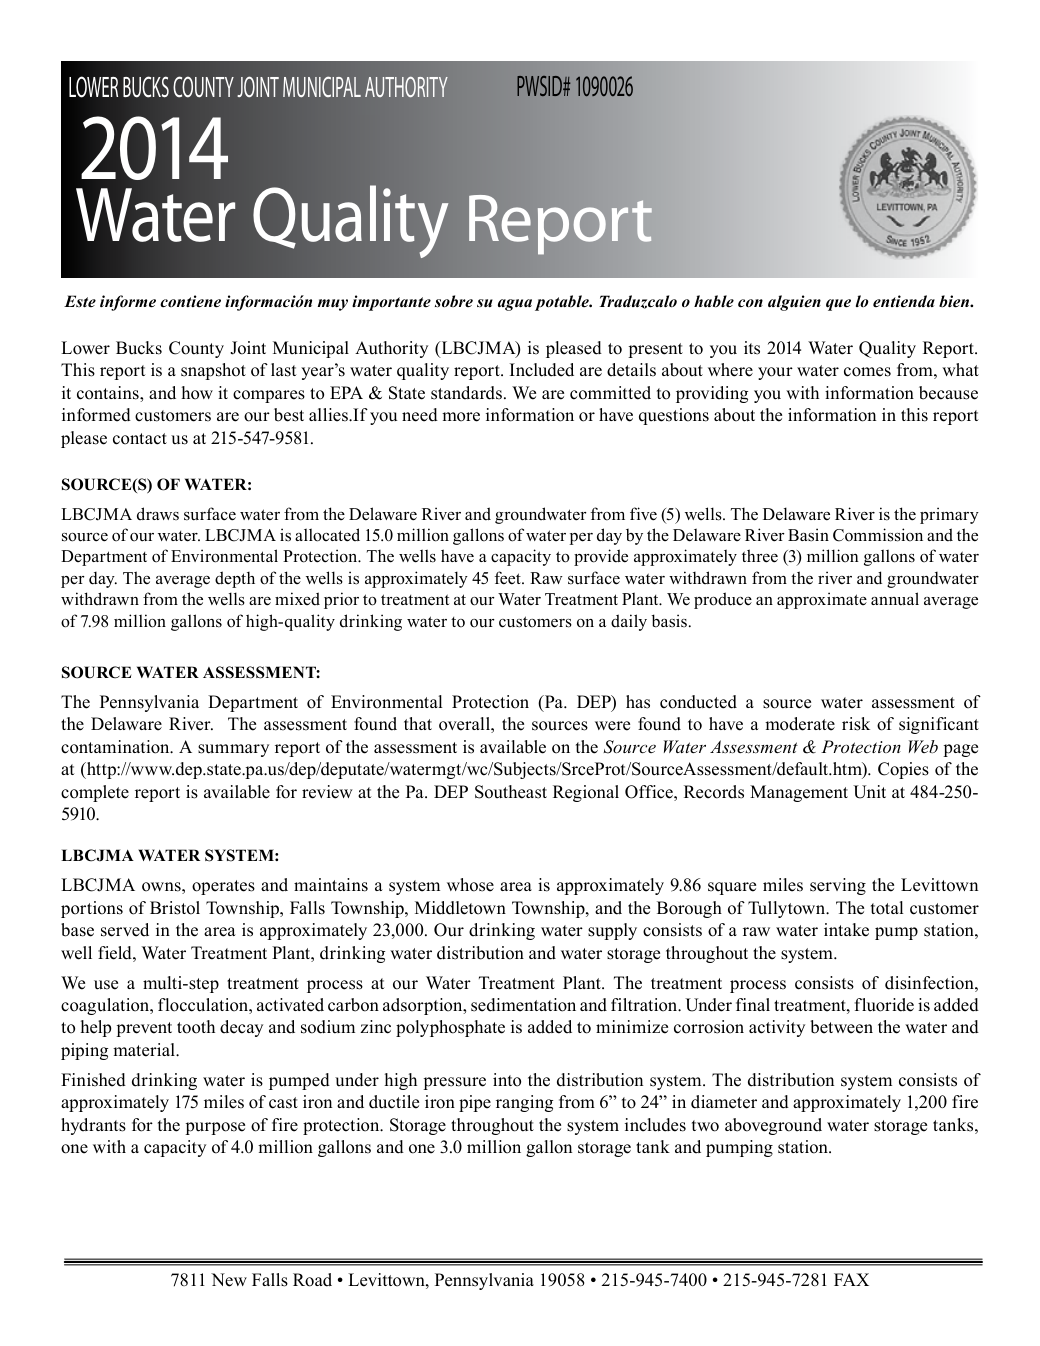  What do you see at coordinates (895, 599) in the page?
I see `annual` at bounding box center [895, 599].
